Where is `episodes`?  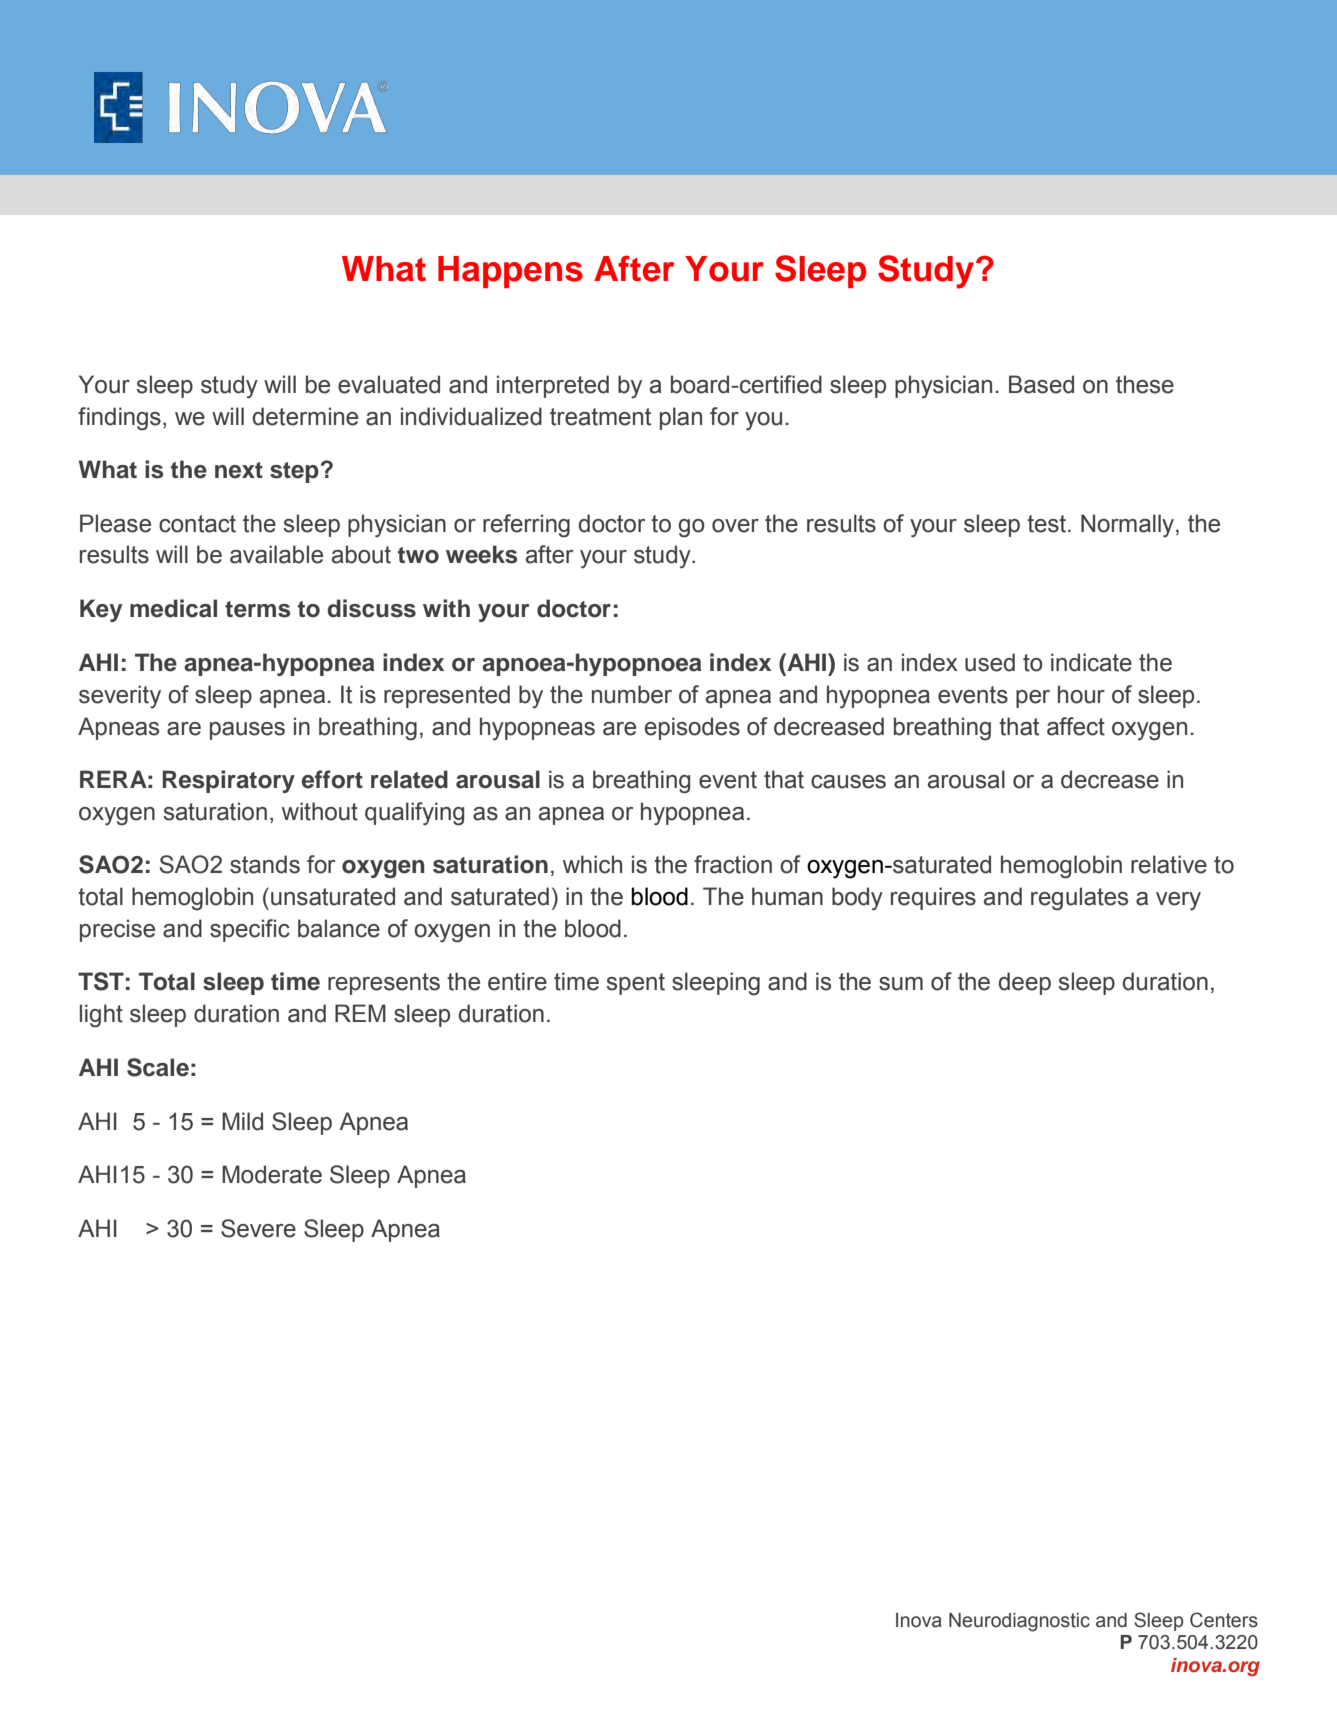 episodes is located at coordinates (692, 728).
